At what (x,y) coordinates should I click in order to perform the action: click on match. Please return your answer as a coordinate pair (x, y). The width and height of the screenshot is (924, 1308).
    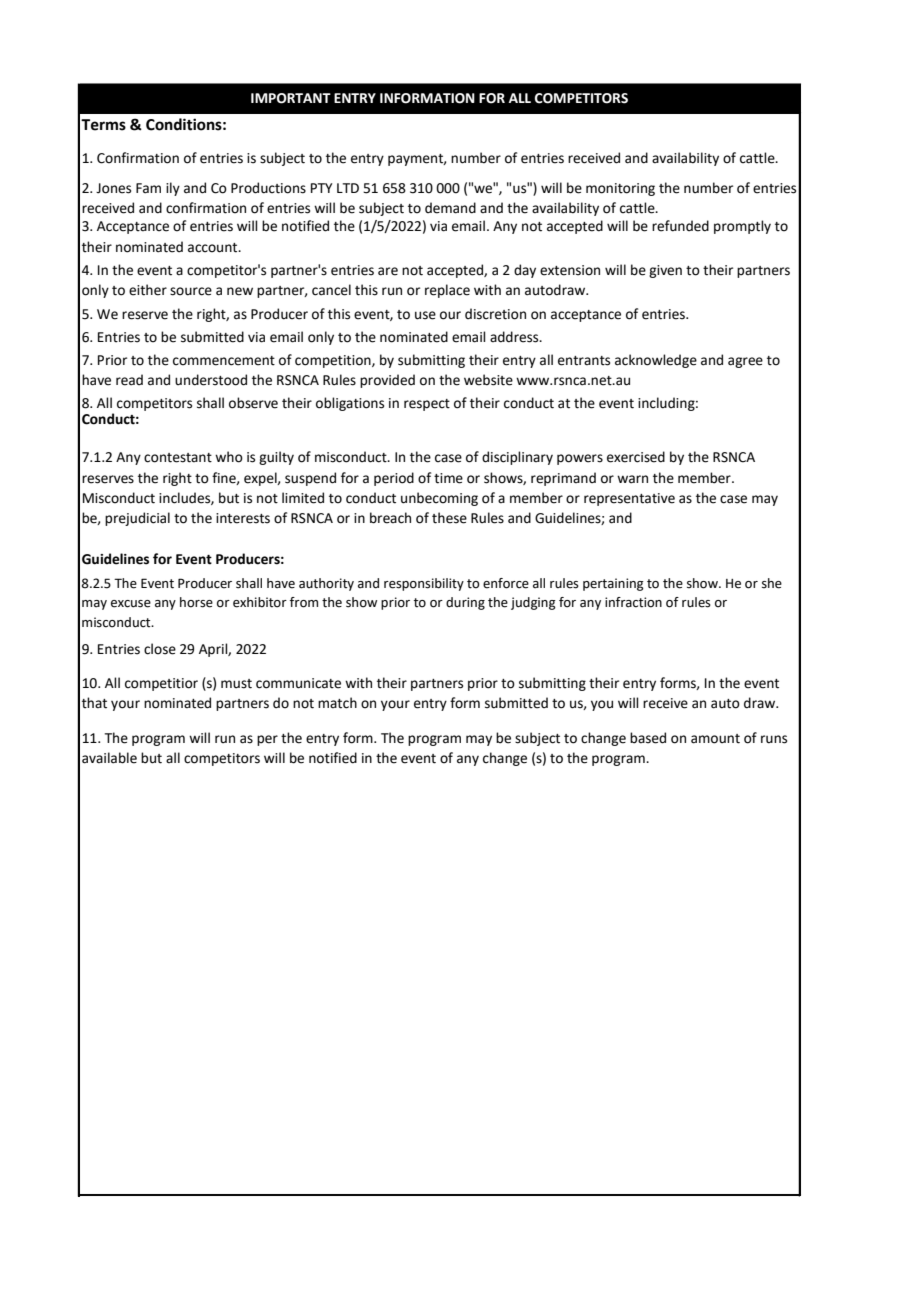
    Looking at the image, I should click on (337, 703).
